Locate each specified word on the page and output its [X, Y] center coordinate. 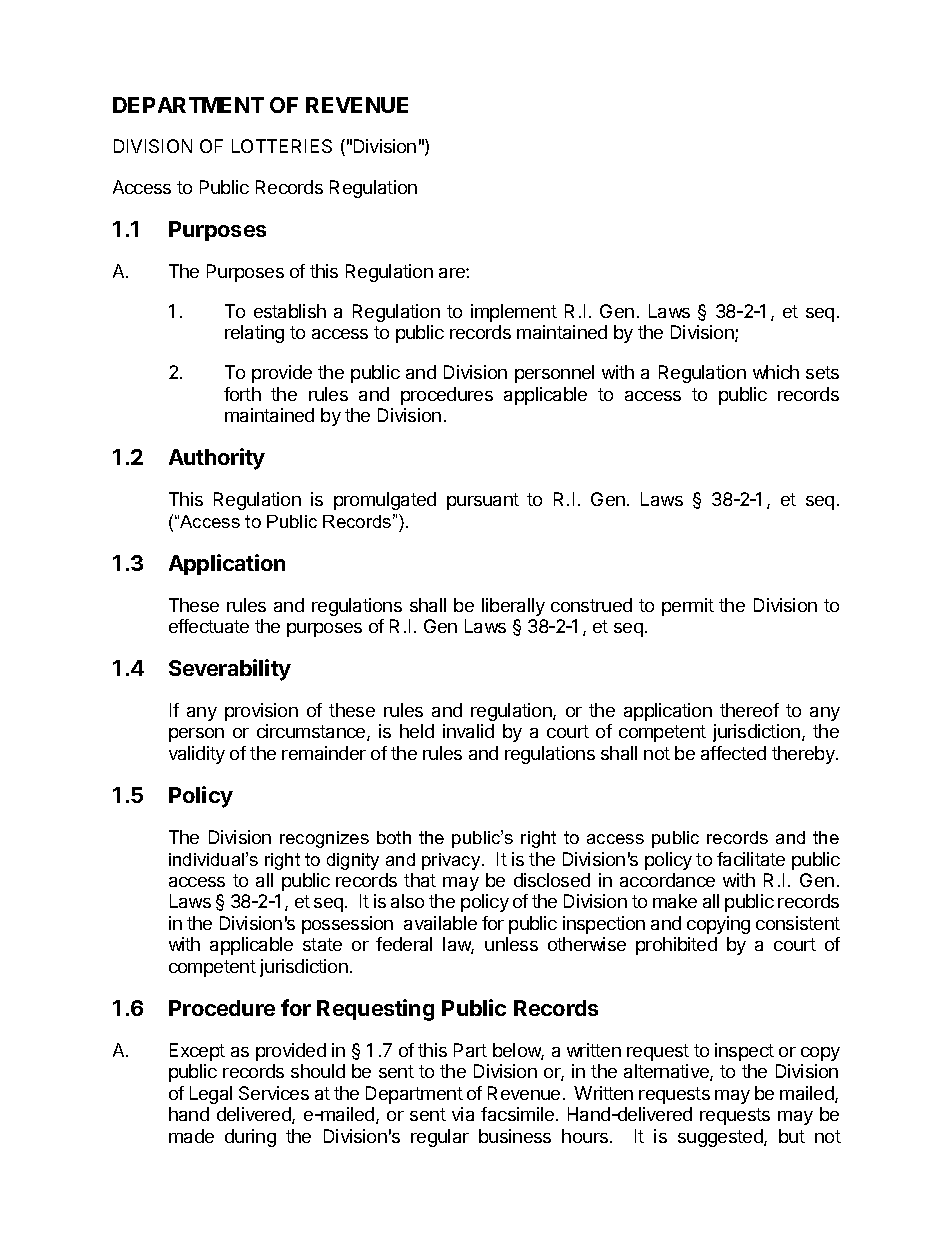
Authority [217, 459]
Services [274, 1093]
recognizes [324, 839]
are [453, 273]
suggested [721, 1138]
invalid [468, 731]
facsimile [517, 1114]
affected [733, 753]
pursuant [483, 501]
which [776, 372]
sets [822, 372]
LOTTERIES [282, 146]
